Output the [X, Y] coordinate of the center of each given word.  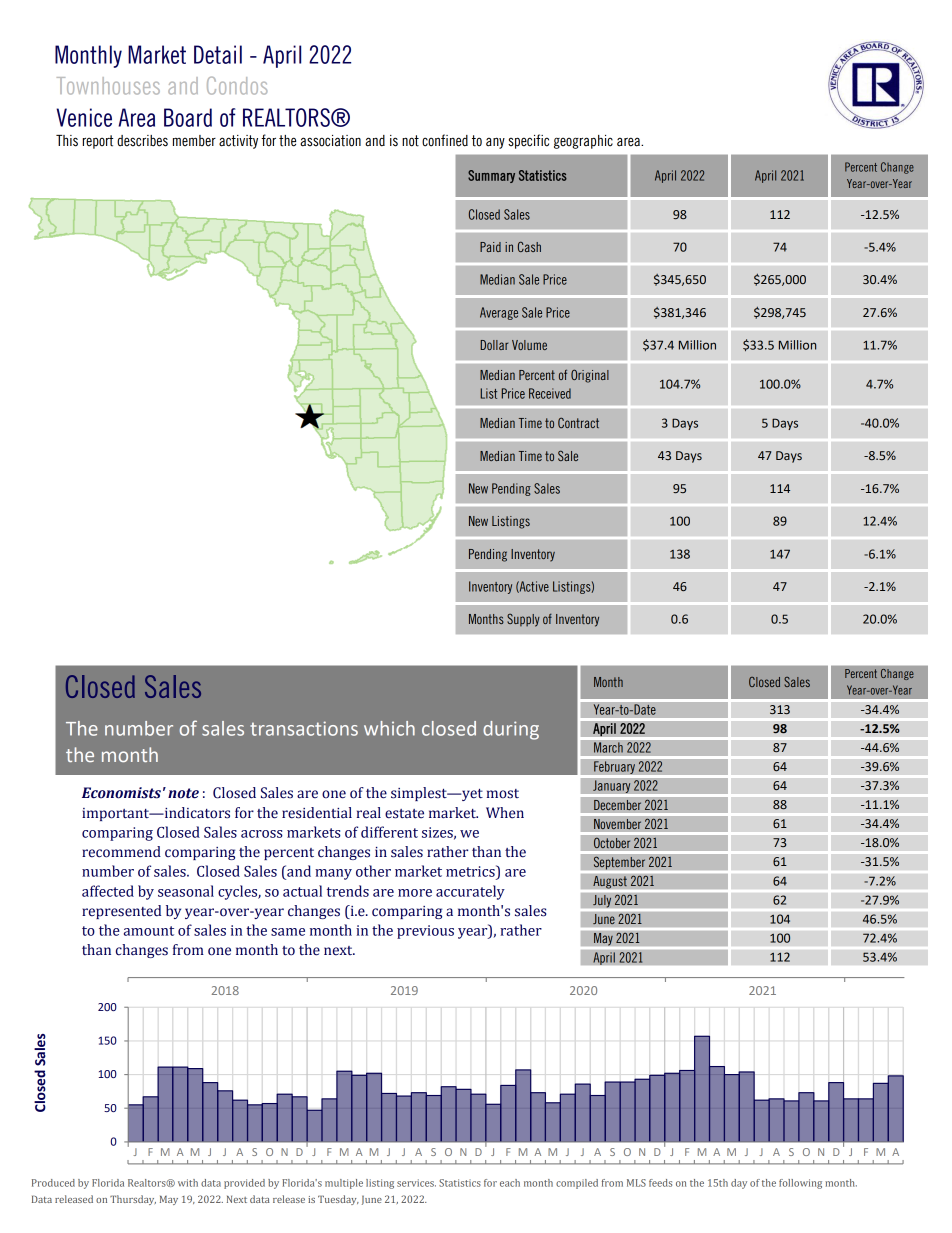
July [602, 901]
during [511, 730]
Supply [523, 620]
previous [425, 932]
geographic [583, 142]
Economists [121, 793]
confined [445, 140]
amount [149, 931]
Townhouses [108, 86]
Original [590, 376]
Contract [578, 422]
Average [499, 313]
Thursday [133, 1200]
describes [142, 141]
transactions [304, 728]
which [389, 728]
